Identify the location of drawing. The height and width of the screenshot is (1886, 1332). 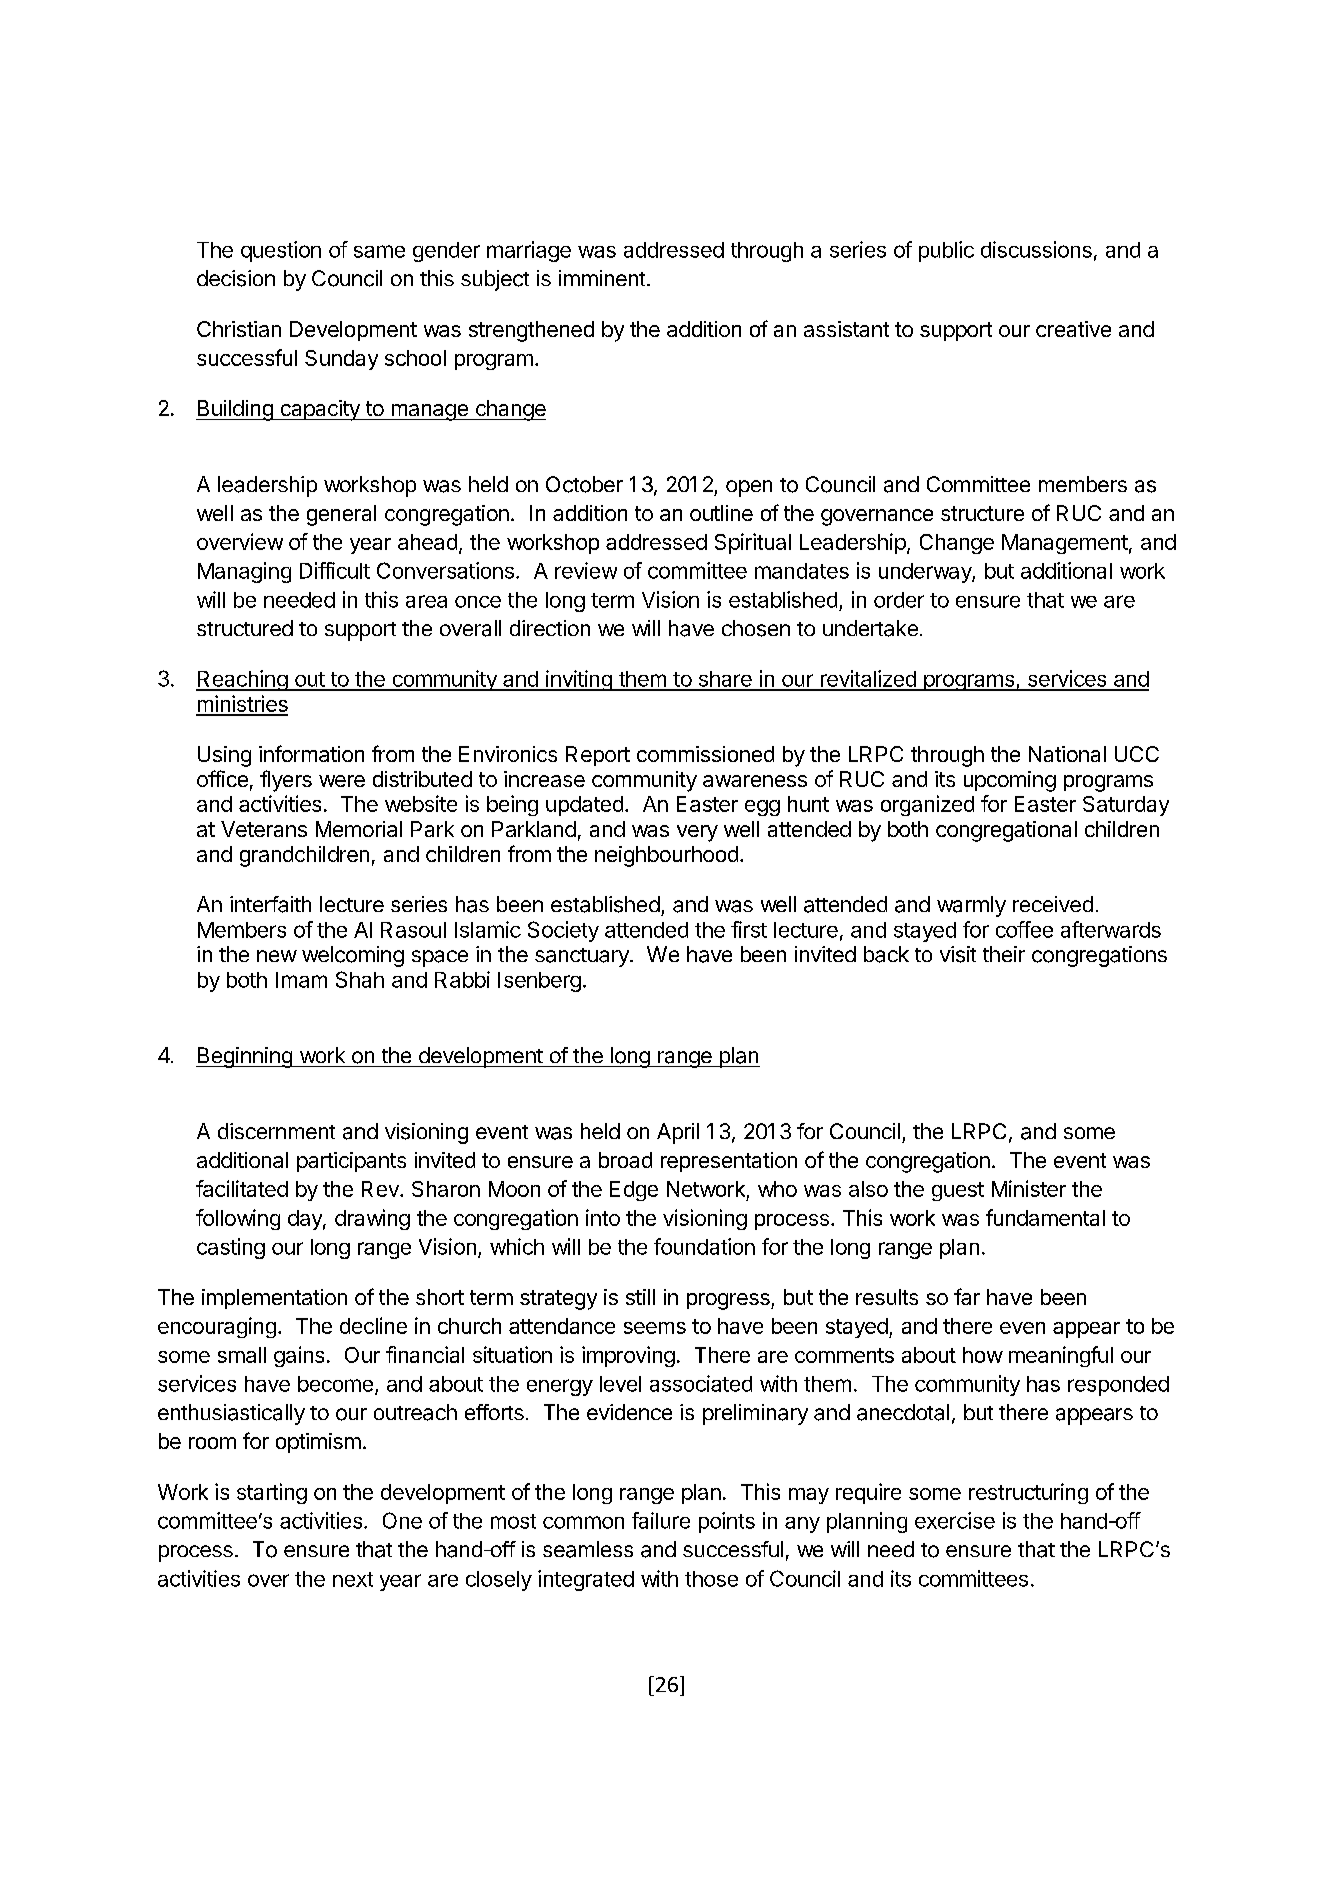
(372, 1219).
